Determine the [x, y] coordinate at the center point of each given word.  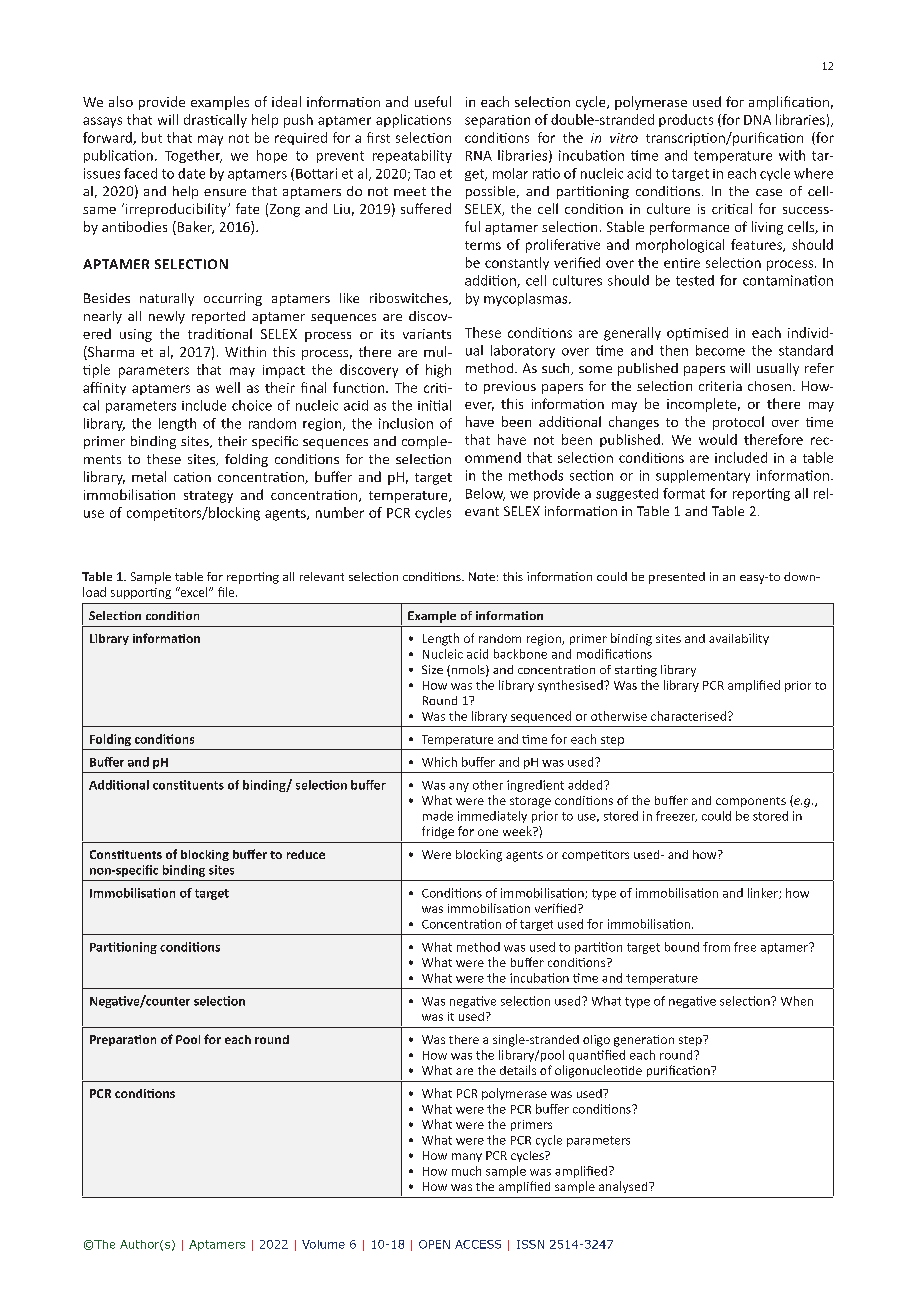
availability [739, 639]
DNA [757, 120]
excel [194, 592]
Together [193, 156]
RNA [479, 156]
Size [432, 669]
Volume [323, 1244]
